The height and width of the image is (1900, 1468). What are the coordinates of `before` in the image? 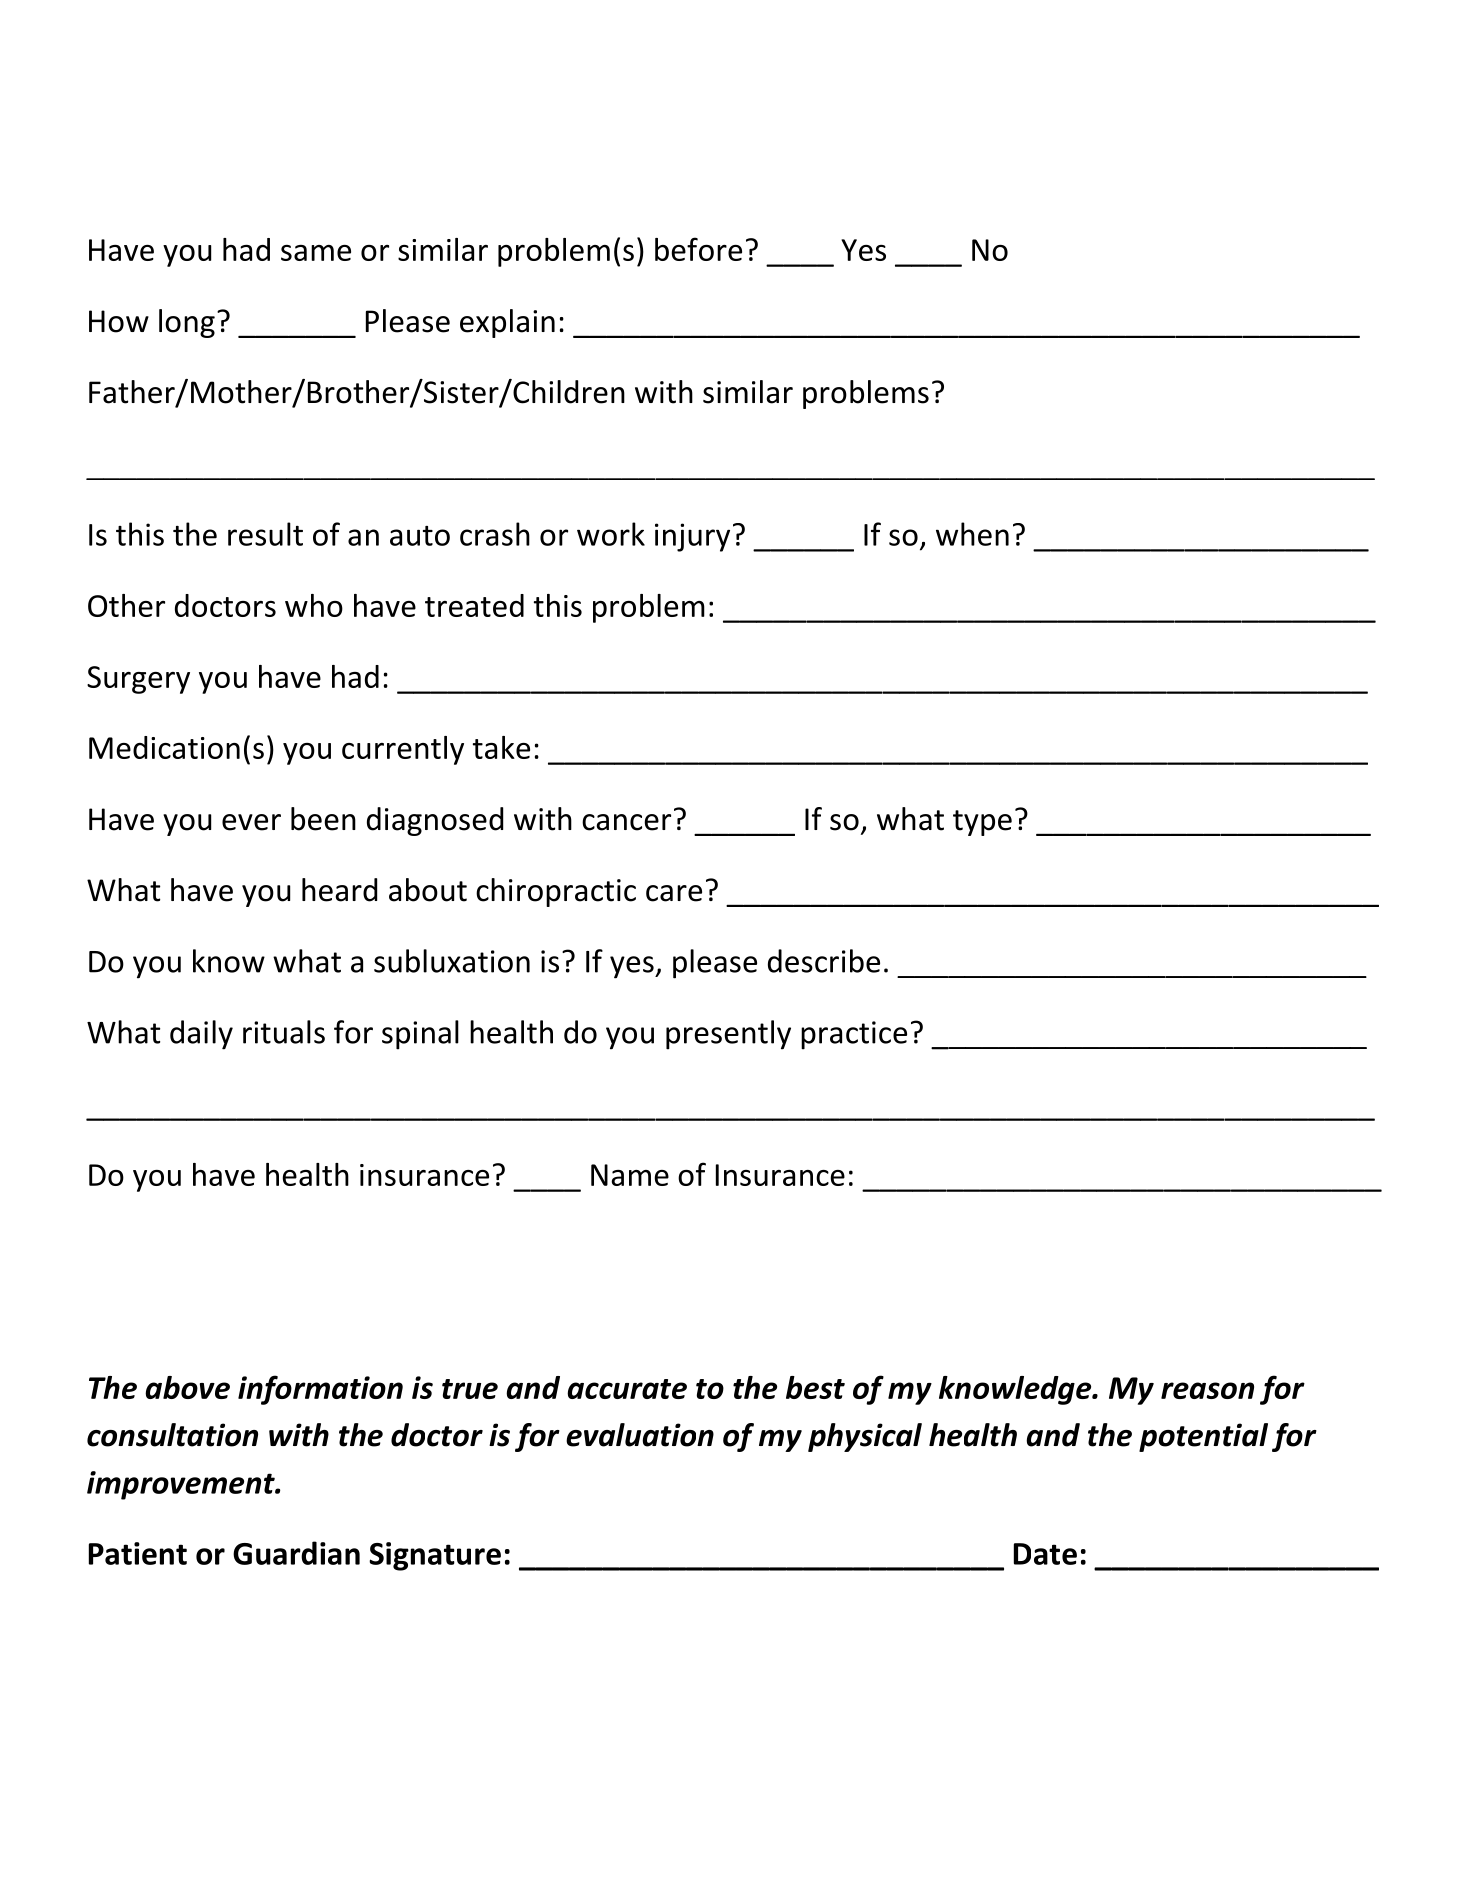 It's located at (698, 249).
